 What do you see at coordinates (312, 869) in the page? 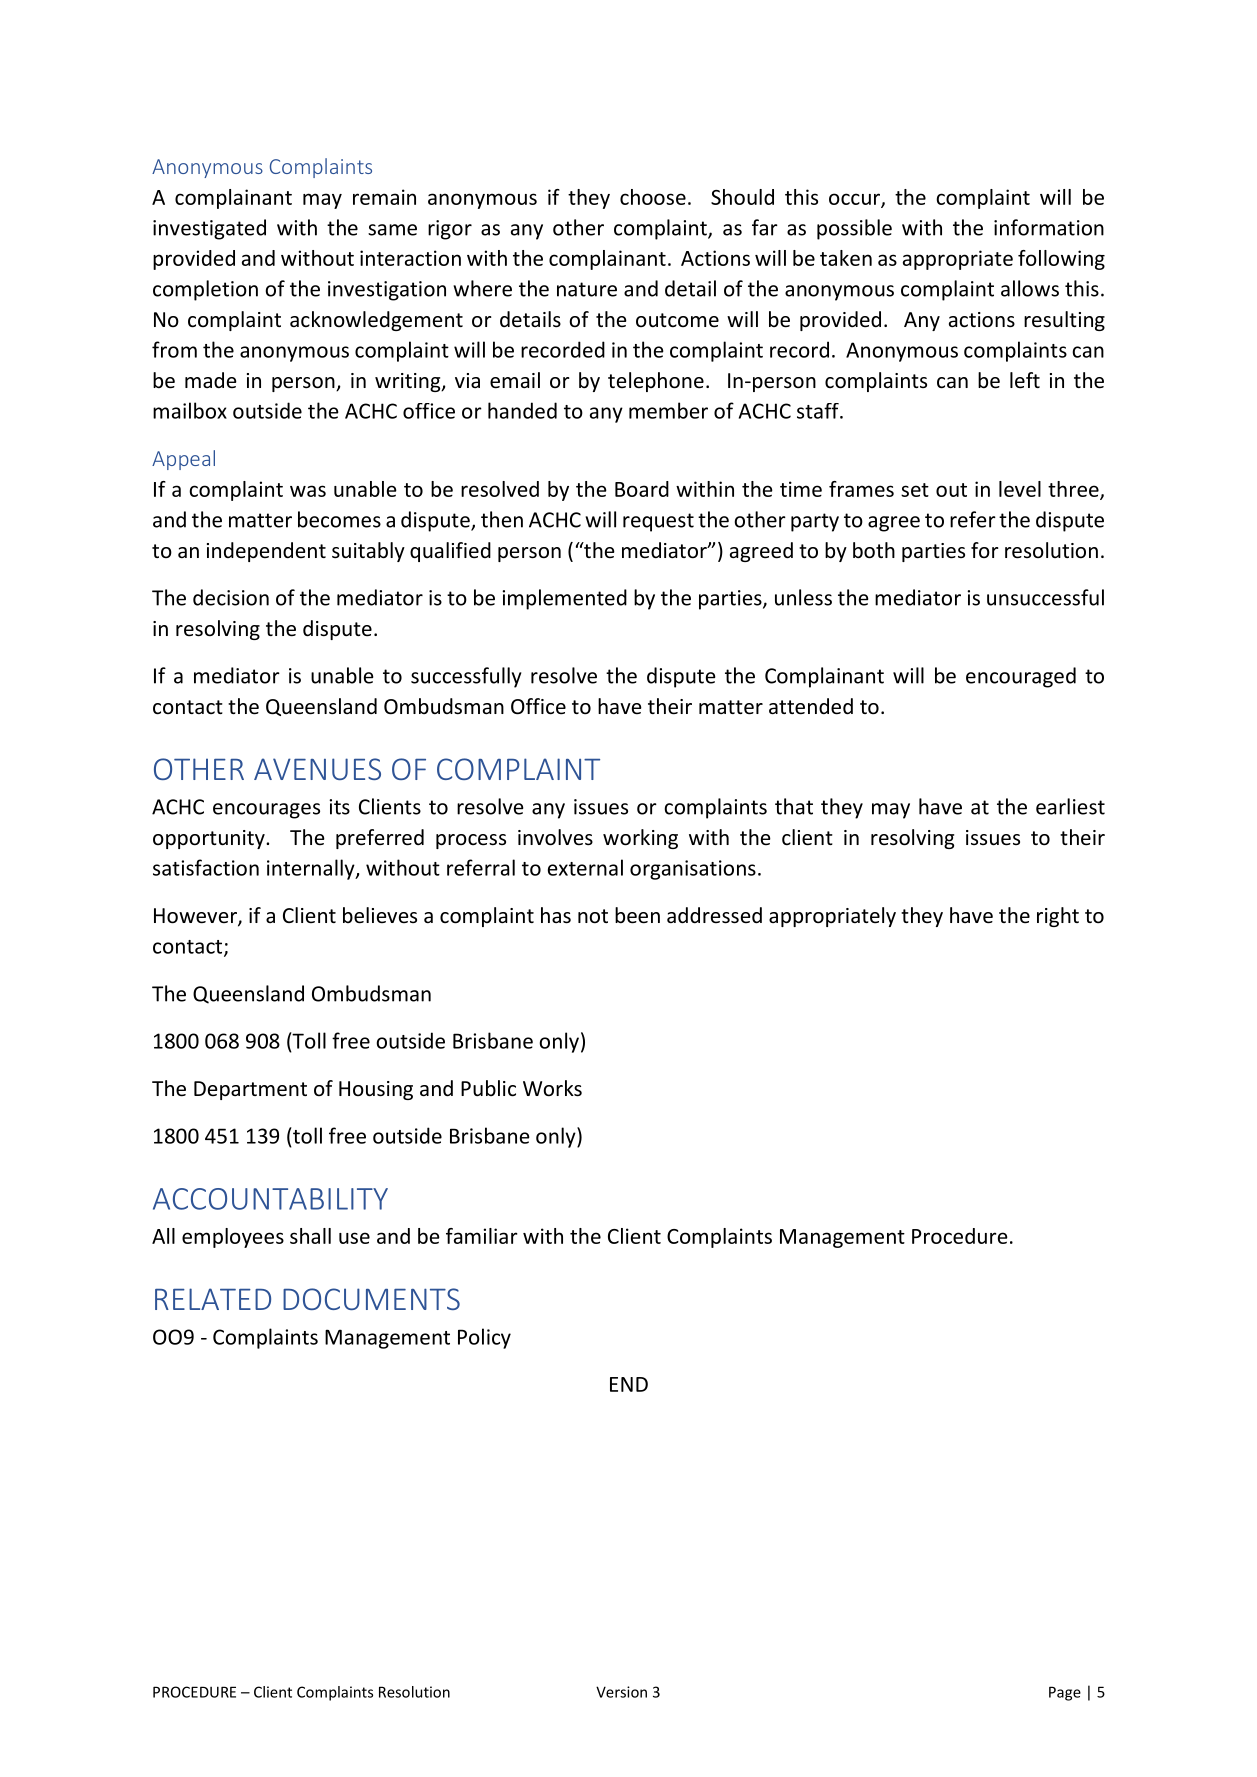
I see `internally` at bounding box center [312, 869].
